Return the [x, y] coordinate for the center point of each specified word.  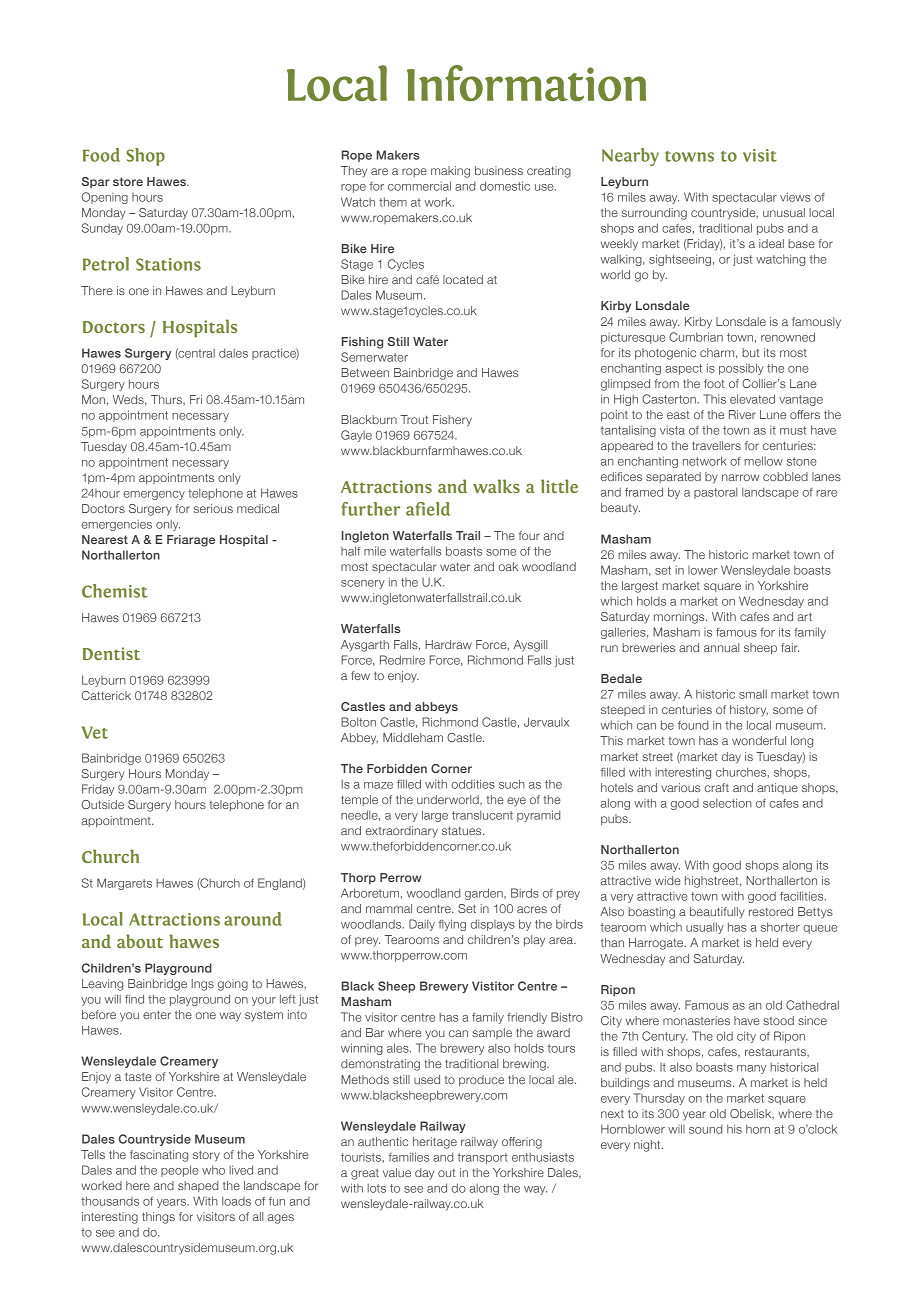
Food [101, 155]
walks [496, 486]
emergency [154, 495]
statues [463, 831]
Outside [102, 804]
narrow [740, 477]
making [450, 172]
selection [727, 803]
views [795, 197]
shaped [198, 1186]
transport [482, 1158]
